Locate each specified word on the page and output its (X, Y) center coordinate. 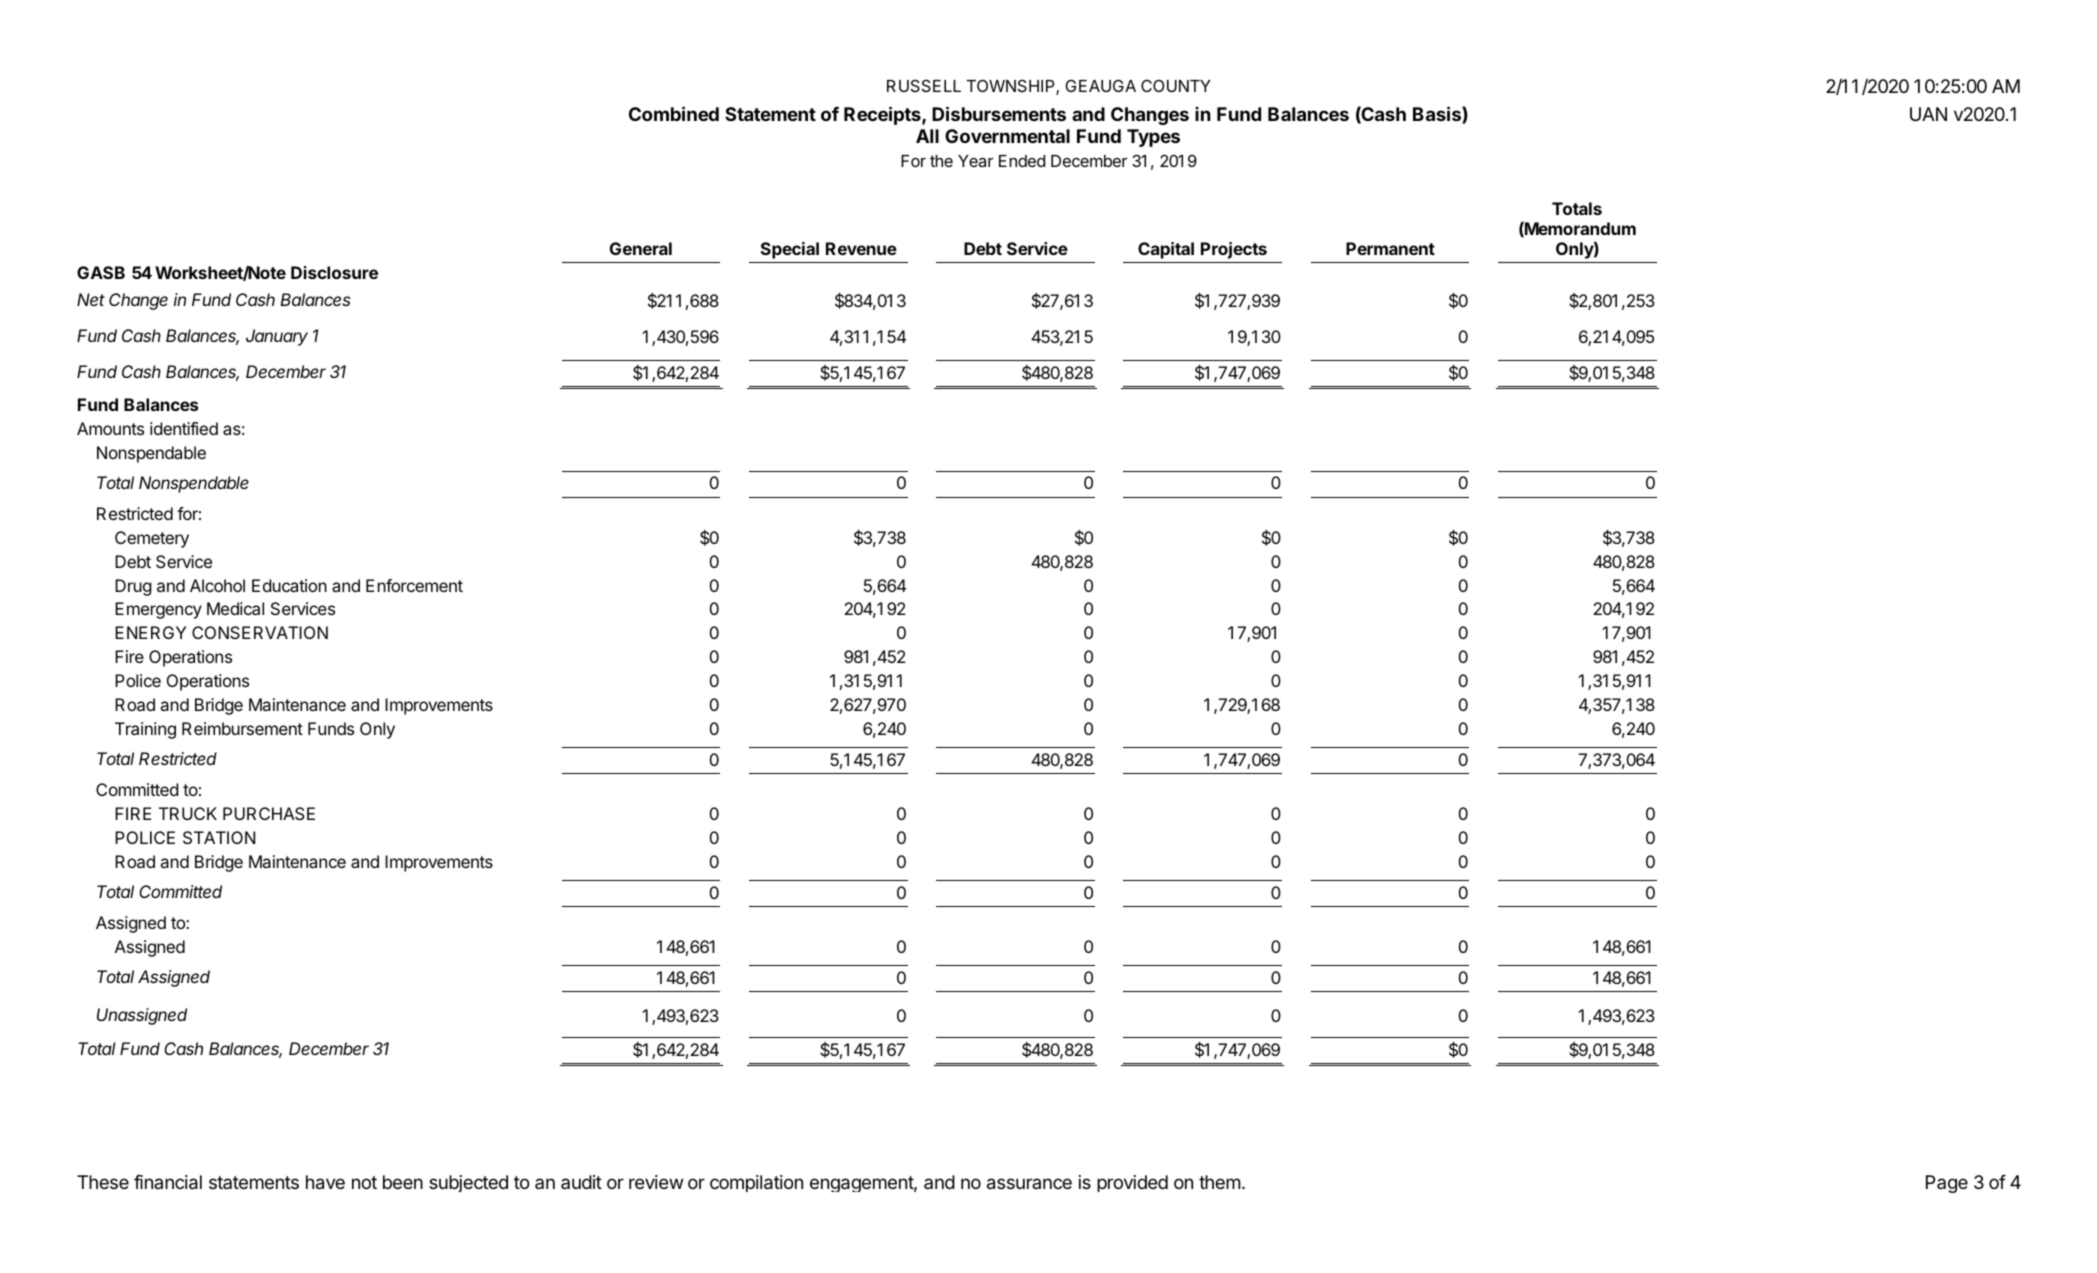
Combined (674, 113)
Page (1947, 1184)
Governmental (1007, 136)
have (325, 1182)
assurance (1029, 1184)
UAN (1928, 114)
